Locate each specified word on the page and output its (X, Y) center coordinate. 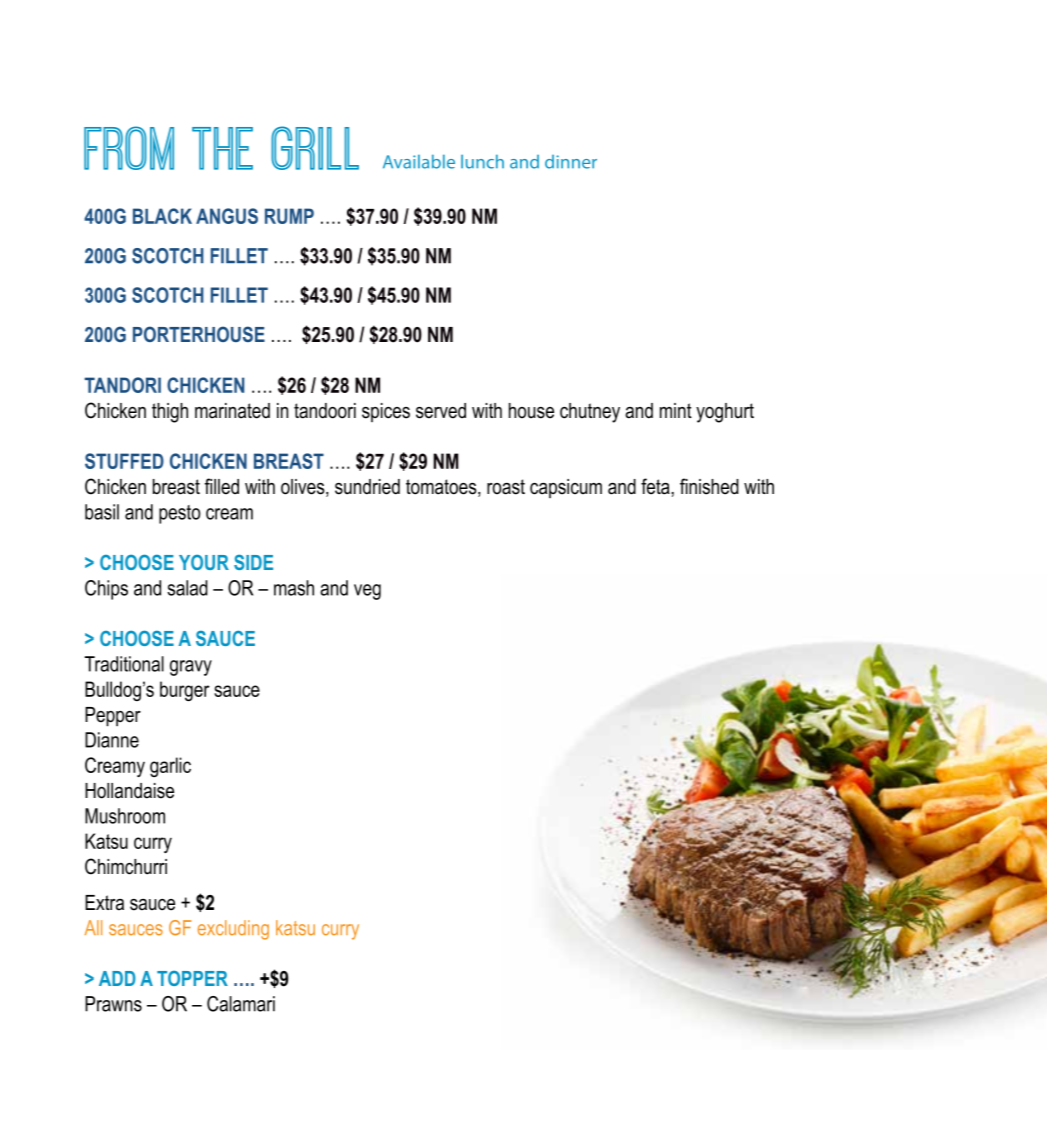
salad (187, 588)
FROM (129, 148)
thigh (170, 413)
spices (386, 412)
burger (185, 691)
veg (367, 592)
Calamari (241, 1004)
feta (655, 486)
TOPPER (192, 978)
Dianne (112, 740)
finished (709, 486)
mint (676, 410)
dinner (571, 162)
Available (419, 161)
